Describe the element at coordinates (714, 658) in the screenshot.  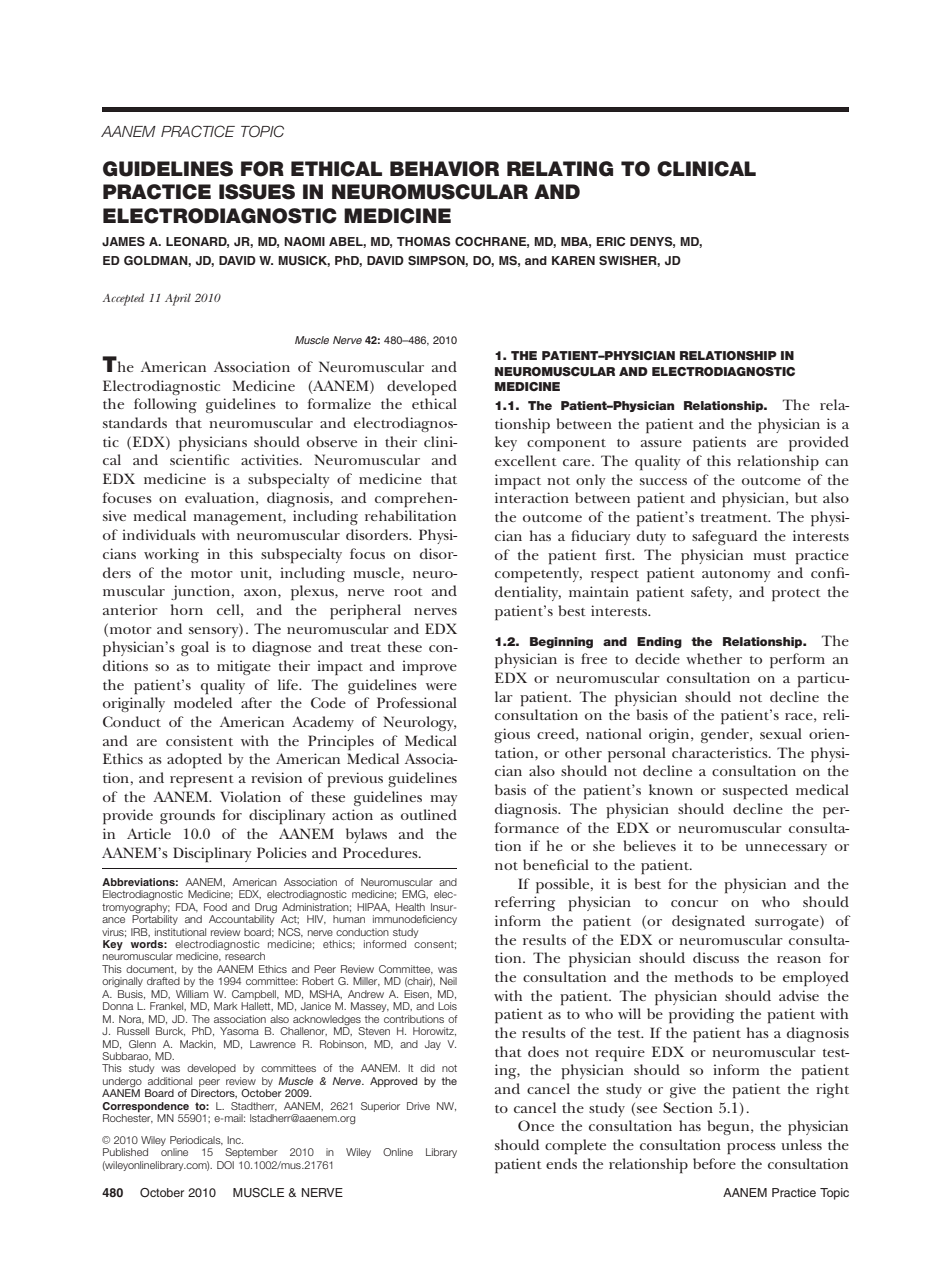
I see `whether` at that location.
